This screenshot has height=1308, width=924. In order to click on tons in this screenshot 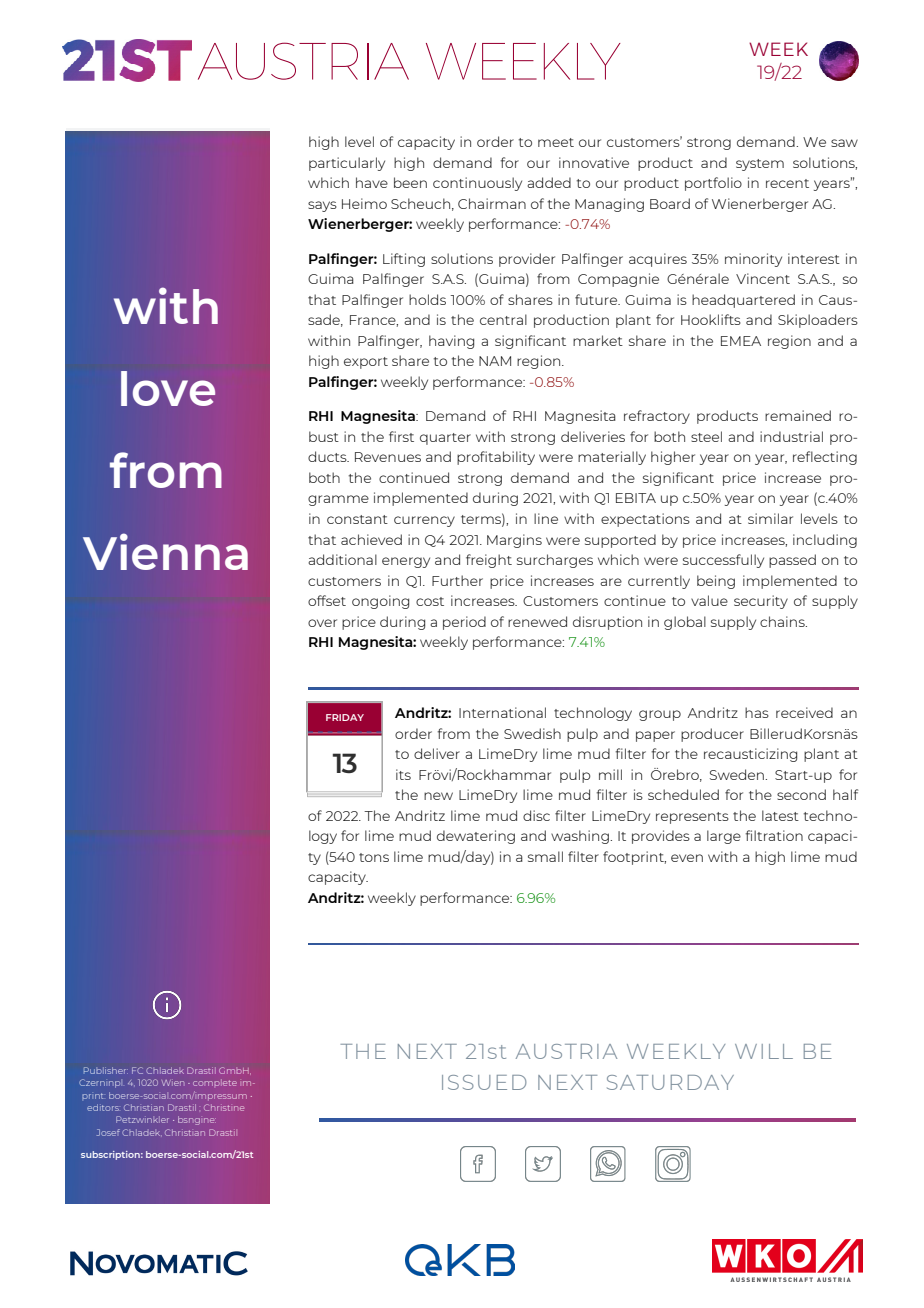, I will do `click(374, 857)`.
